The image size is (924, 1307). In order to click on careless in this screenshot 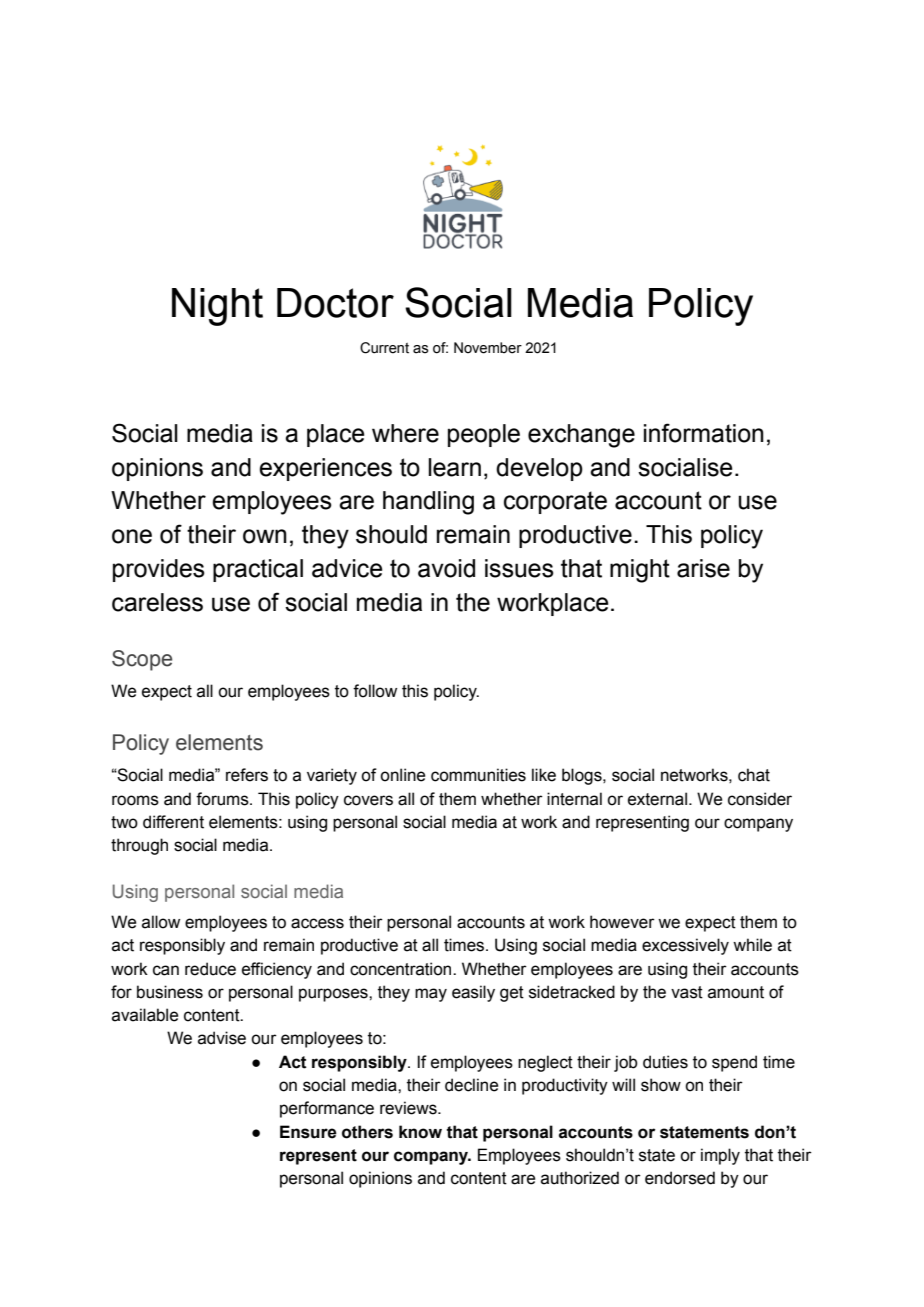, I will do `click(157, 602)`.
